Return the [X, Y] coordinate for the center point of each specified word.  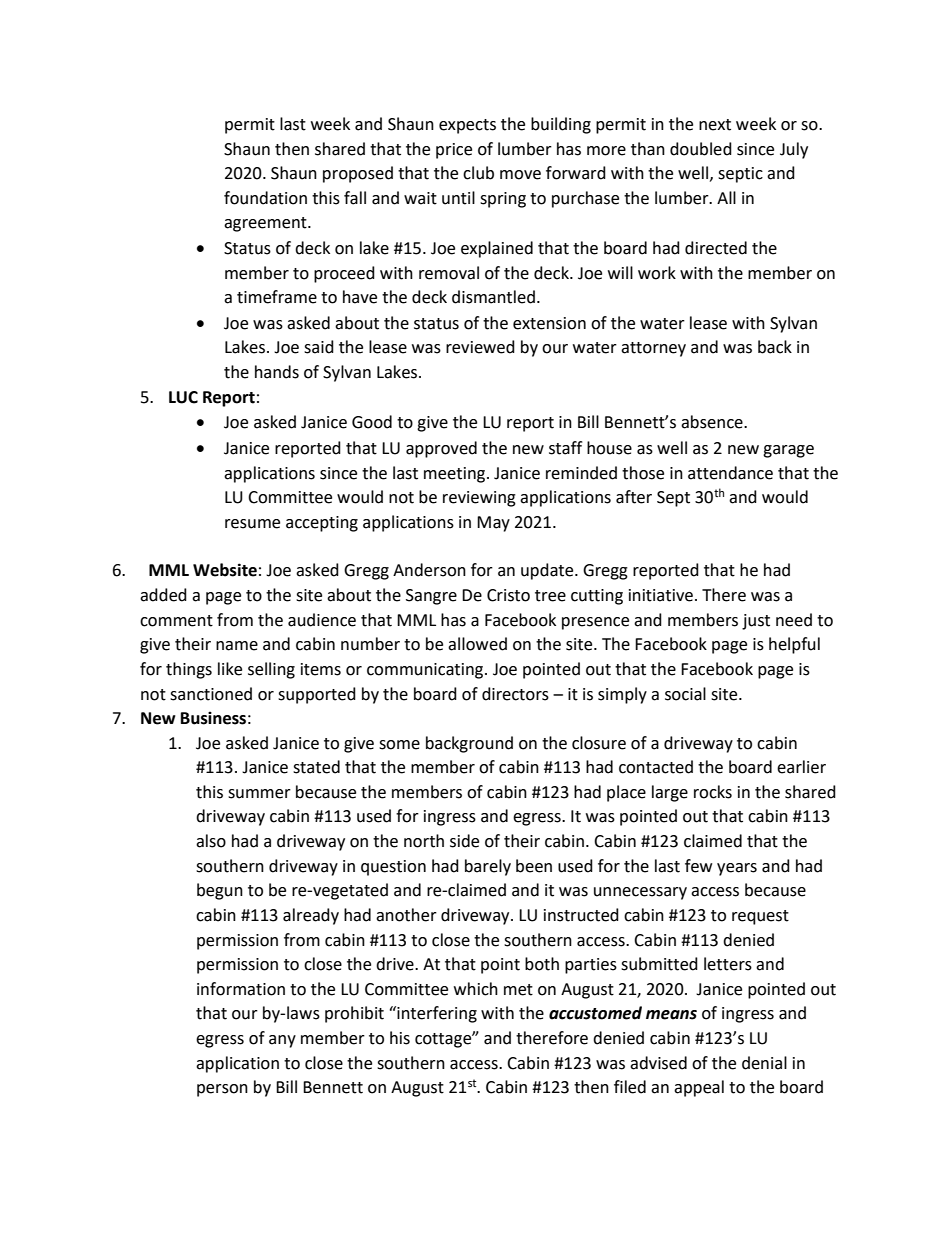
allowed [477, 644]
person [222, 1090]
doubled [701, 149]
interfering [436, 1014]
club [478, 173]
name [237, 646]
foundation [265, 198]
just [756, 622]
